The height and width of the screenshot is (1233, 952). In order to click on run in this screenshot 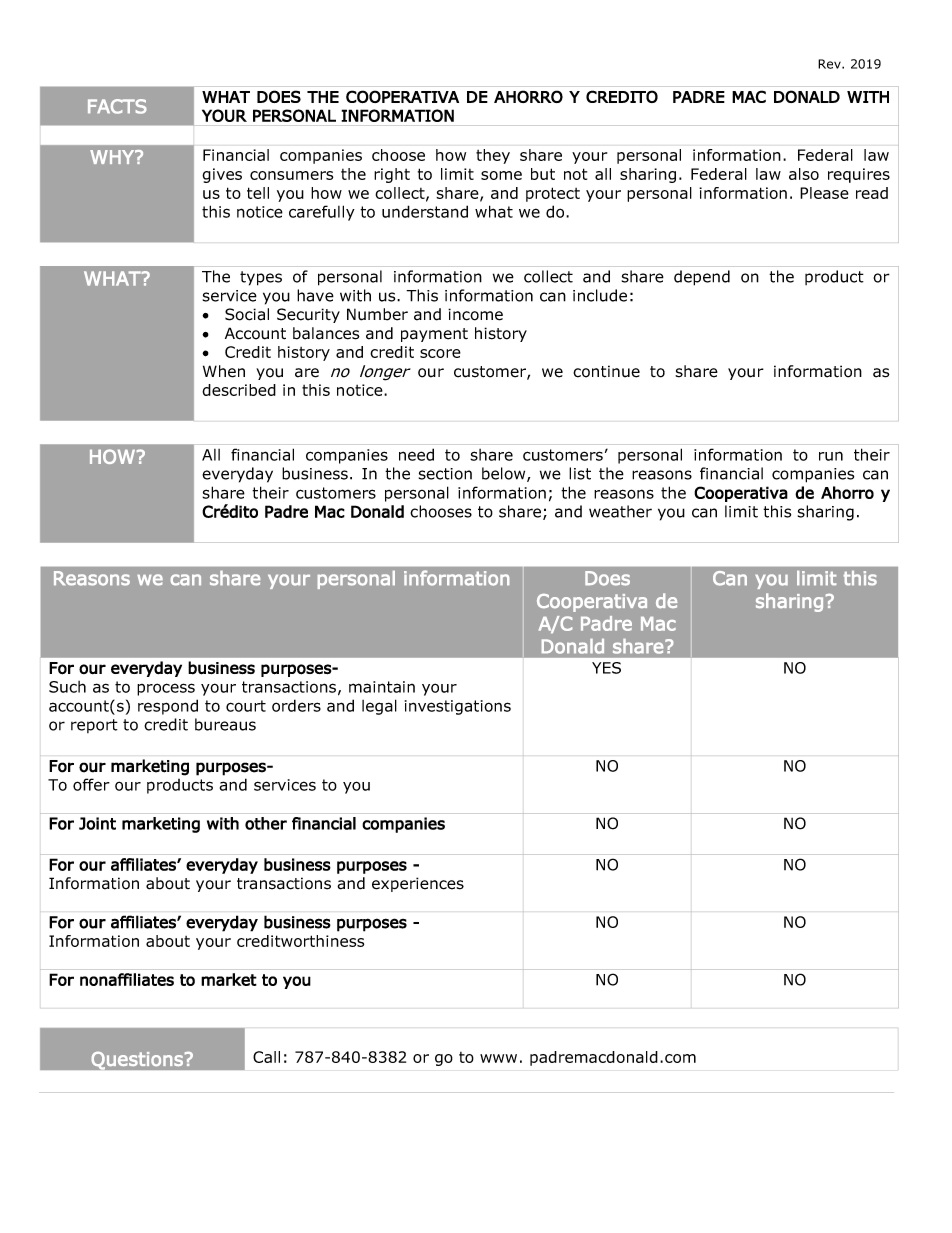, I will do `click(831, 456)`.
